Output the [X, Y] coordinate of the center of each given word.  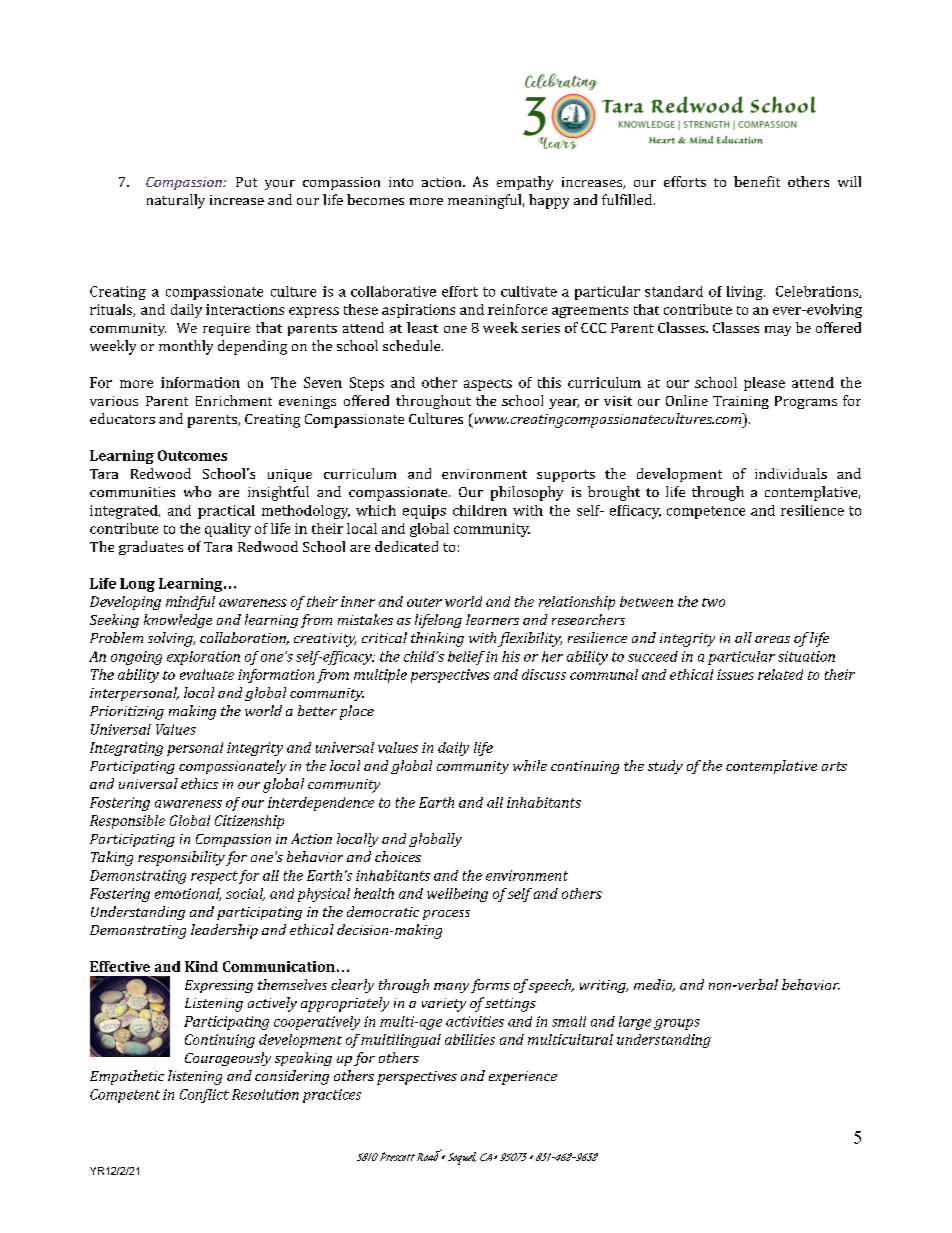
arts [834, 766]
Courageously [228, 1059]
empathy [525, 183]
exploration [203, 658]
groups [677, 1024]
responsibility [181, 858]
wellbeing [457, 895]
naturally [176, 201]
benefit [757, 181]
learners [492, 619]
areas [772, 639]
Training [741, 402]
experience [523, 1078]
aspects [488, 385]
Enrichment [234, 400]
